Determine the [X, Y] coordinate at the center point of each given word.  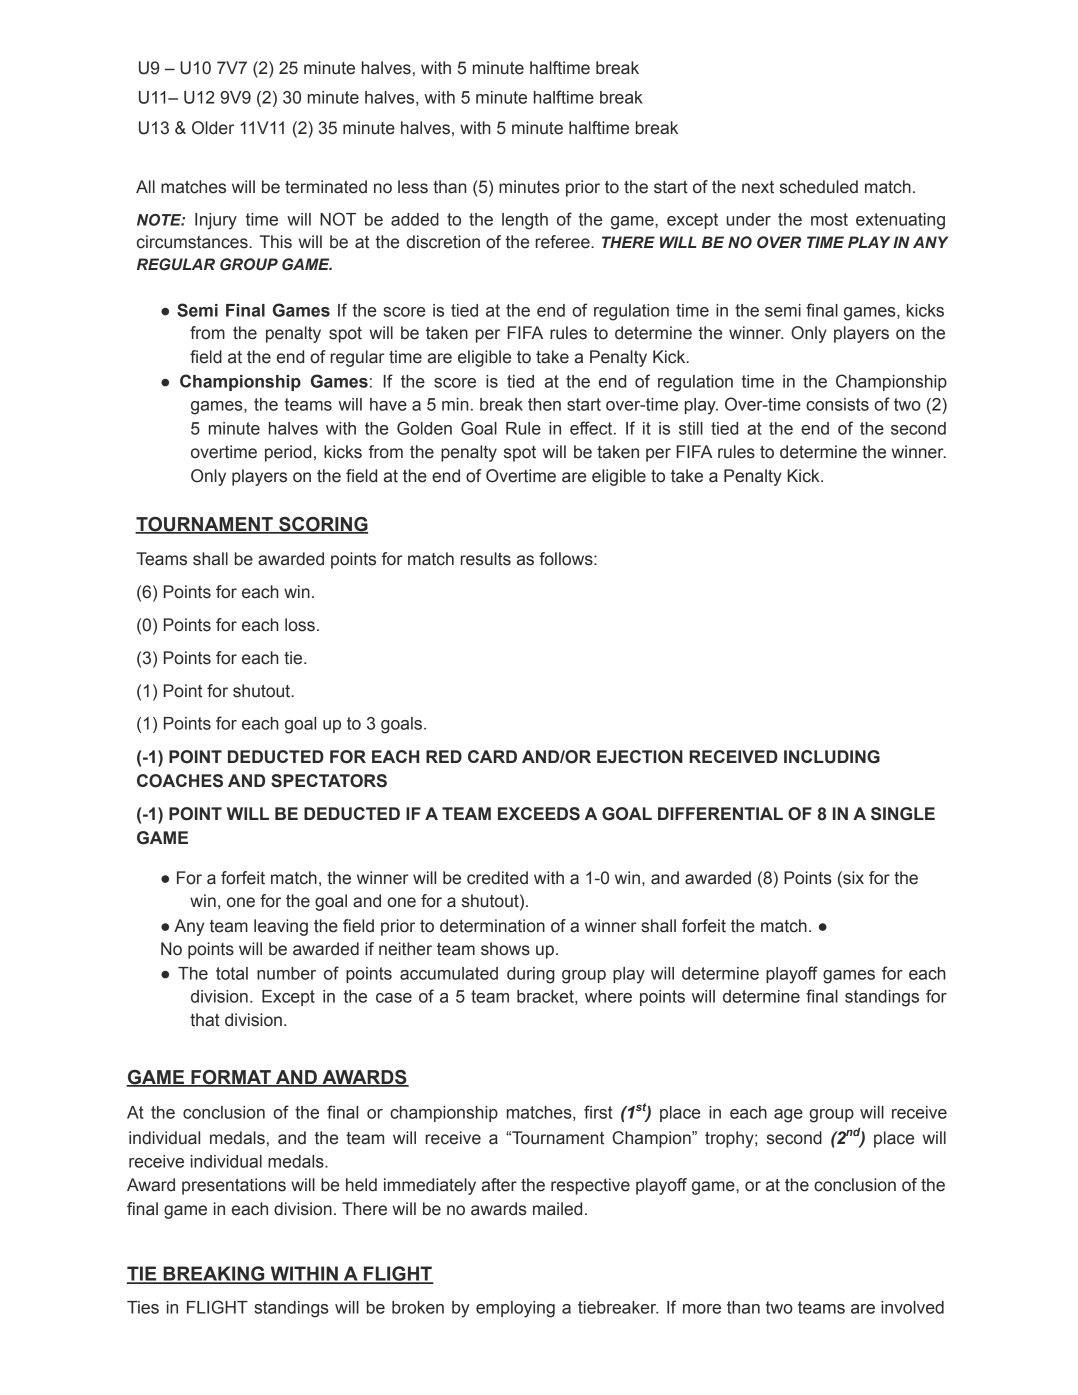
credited [497, 878]
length [525, 221]
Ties [143, 1307]
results [486, 559]
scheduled [819, 187]
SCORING [322, 525]
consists [837, 404]
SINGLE [903, 814]
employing [515, 1309]
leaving [281, 927]
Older [213, 128]
